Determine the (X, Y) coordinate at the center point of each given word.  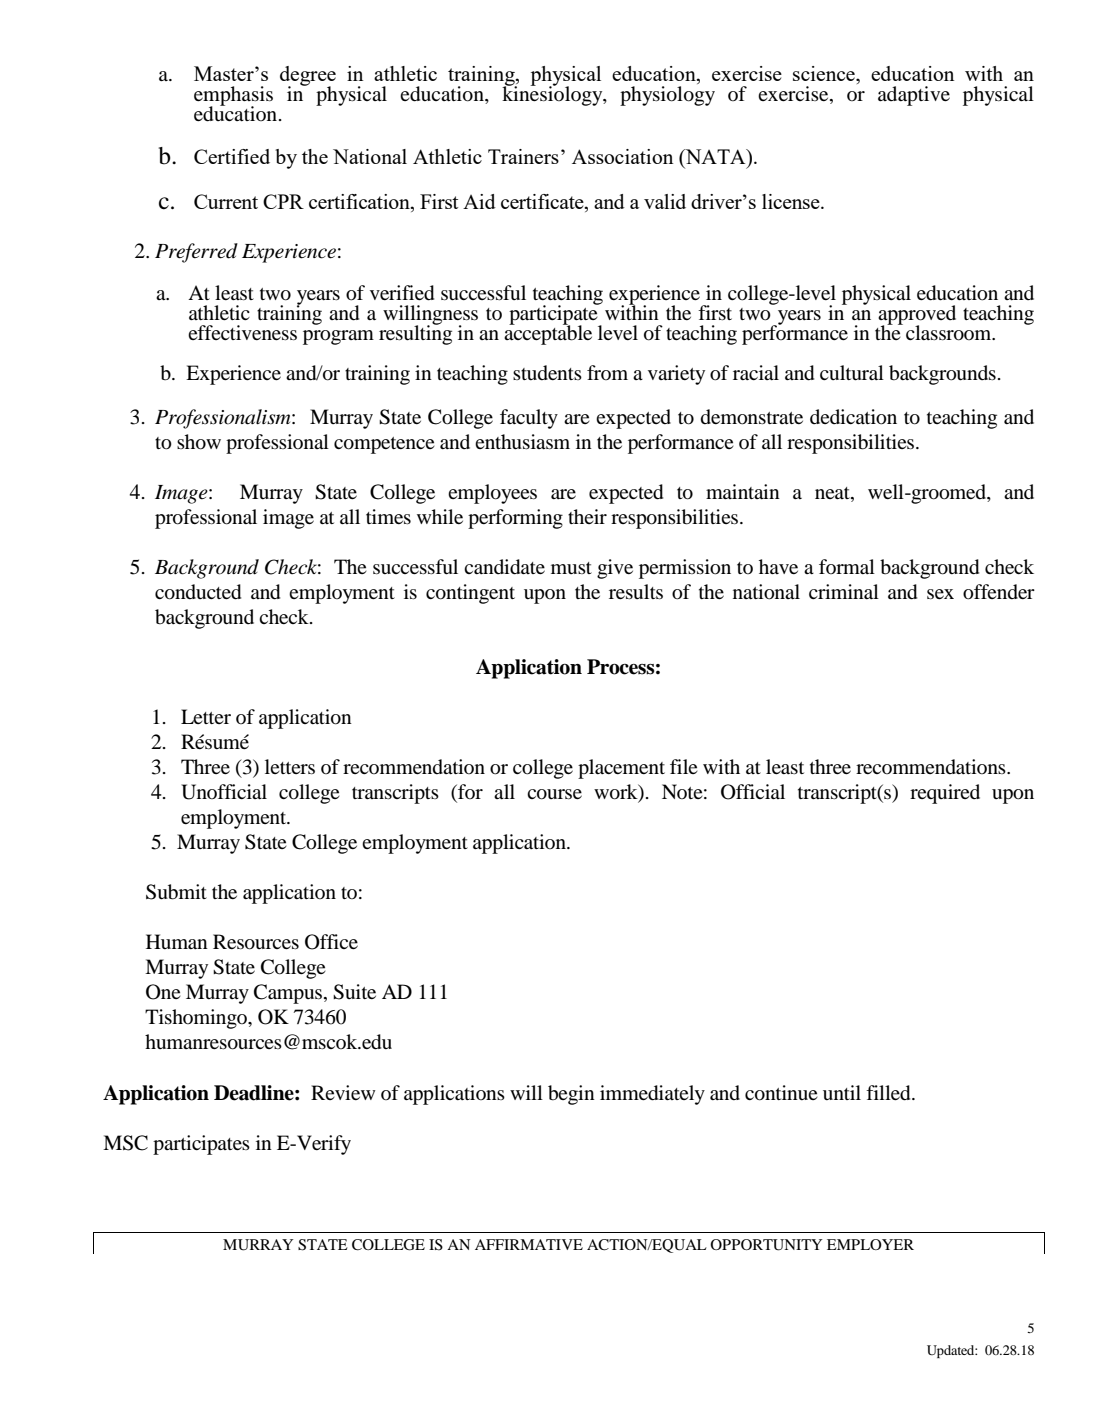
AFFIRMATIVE (529, 1244)
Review (343, 1092)
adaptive (914, 96)
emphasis (233, 97)
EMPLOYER (870, 1244)
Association (622, 156)
